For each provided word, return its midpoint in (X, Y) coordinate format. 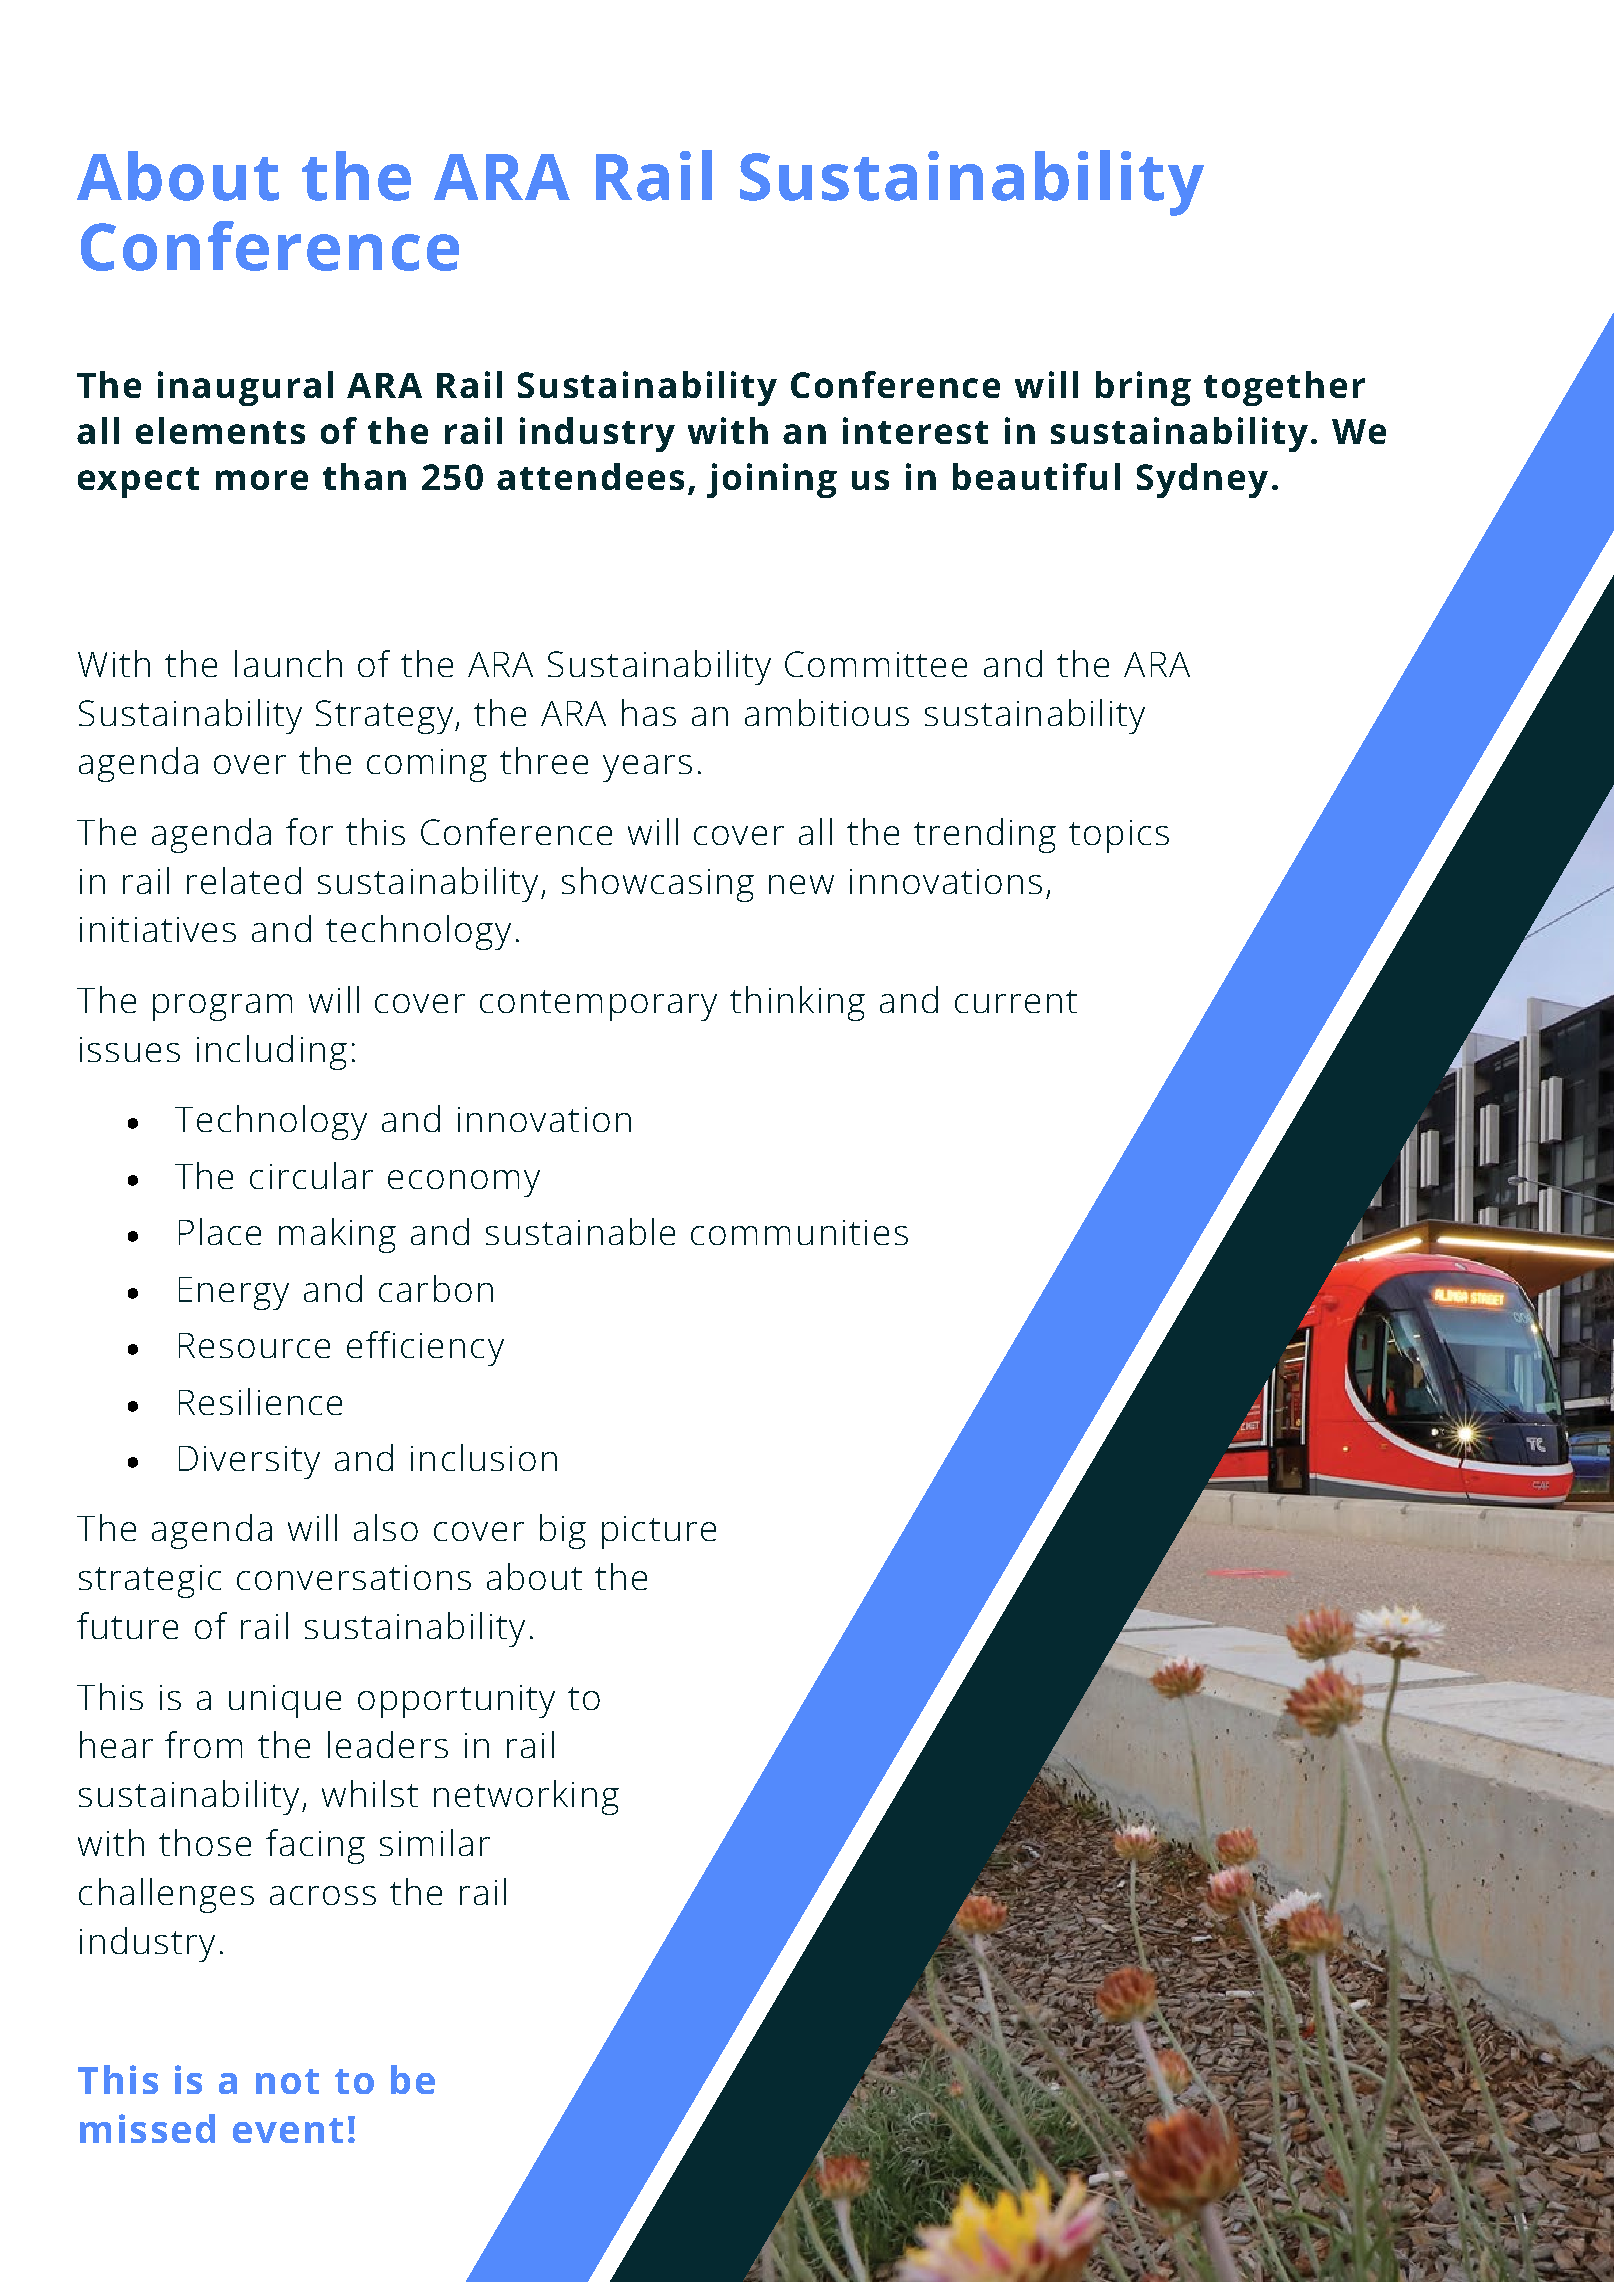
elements (220, 430)
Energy (234, 1293)
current (1016, 1001)
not (287, 2081)
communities (799, 1232)
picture (659, 1532)
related (244, 880)
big (563, 1531)
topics (1119, 836)
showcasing (658, 884)
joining (772, 480)
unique (285, 1701)
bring (1143, 388)
